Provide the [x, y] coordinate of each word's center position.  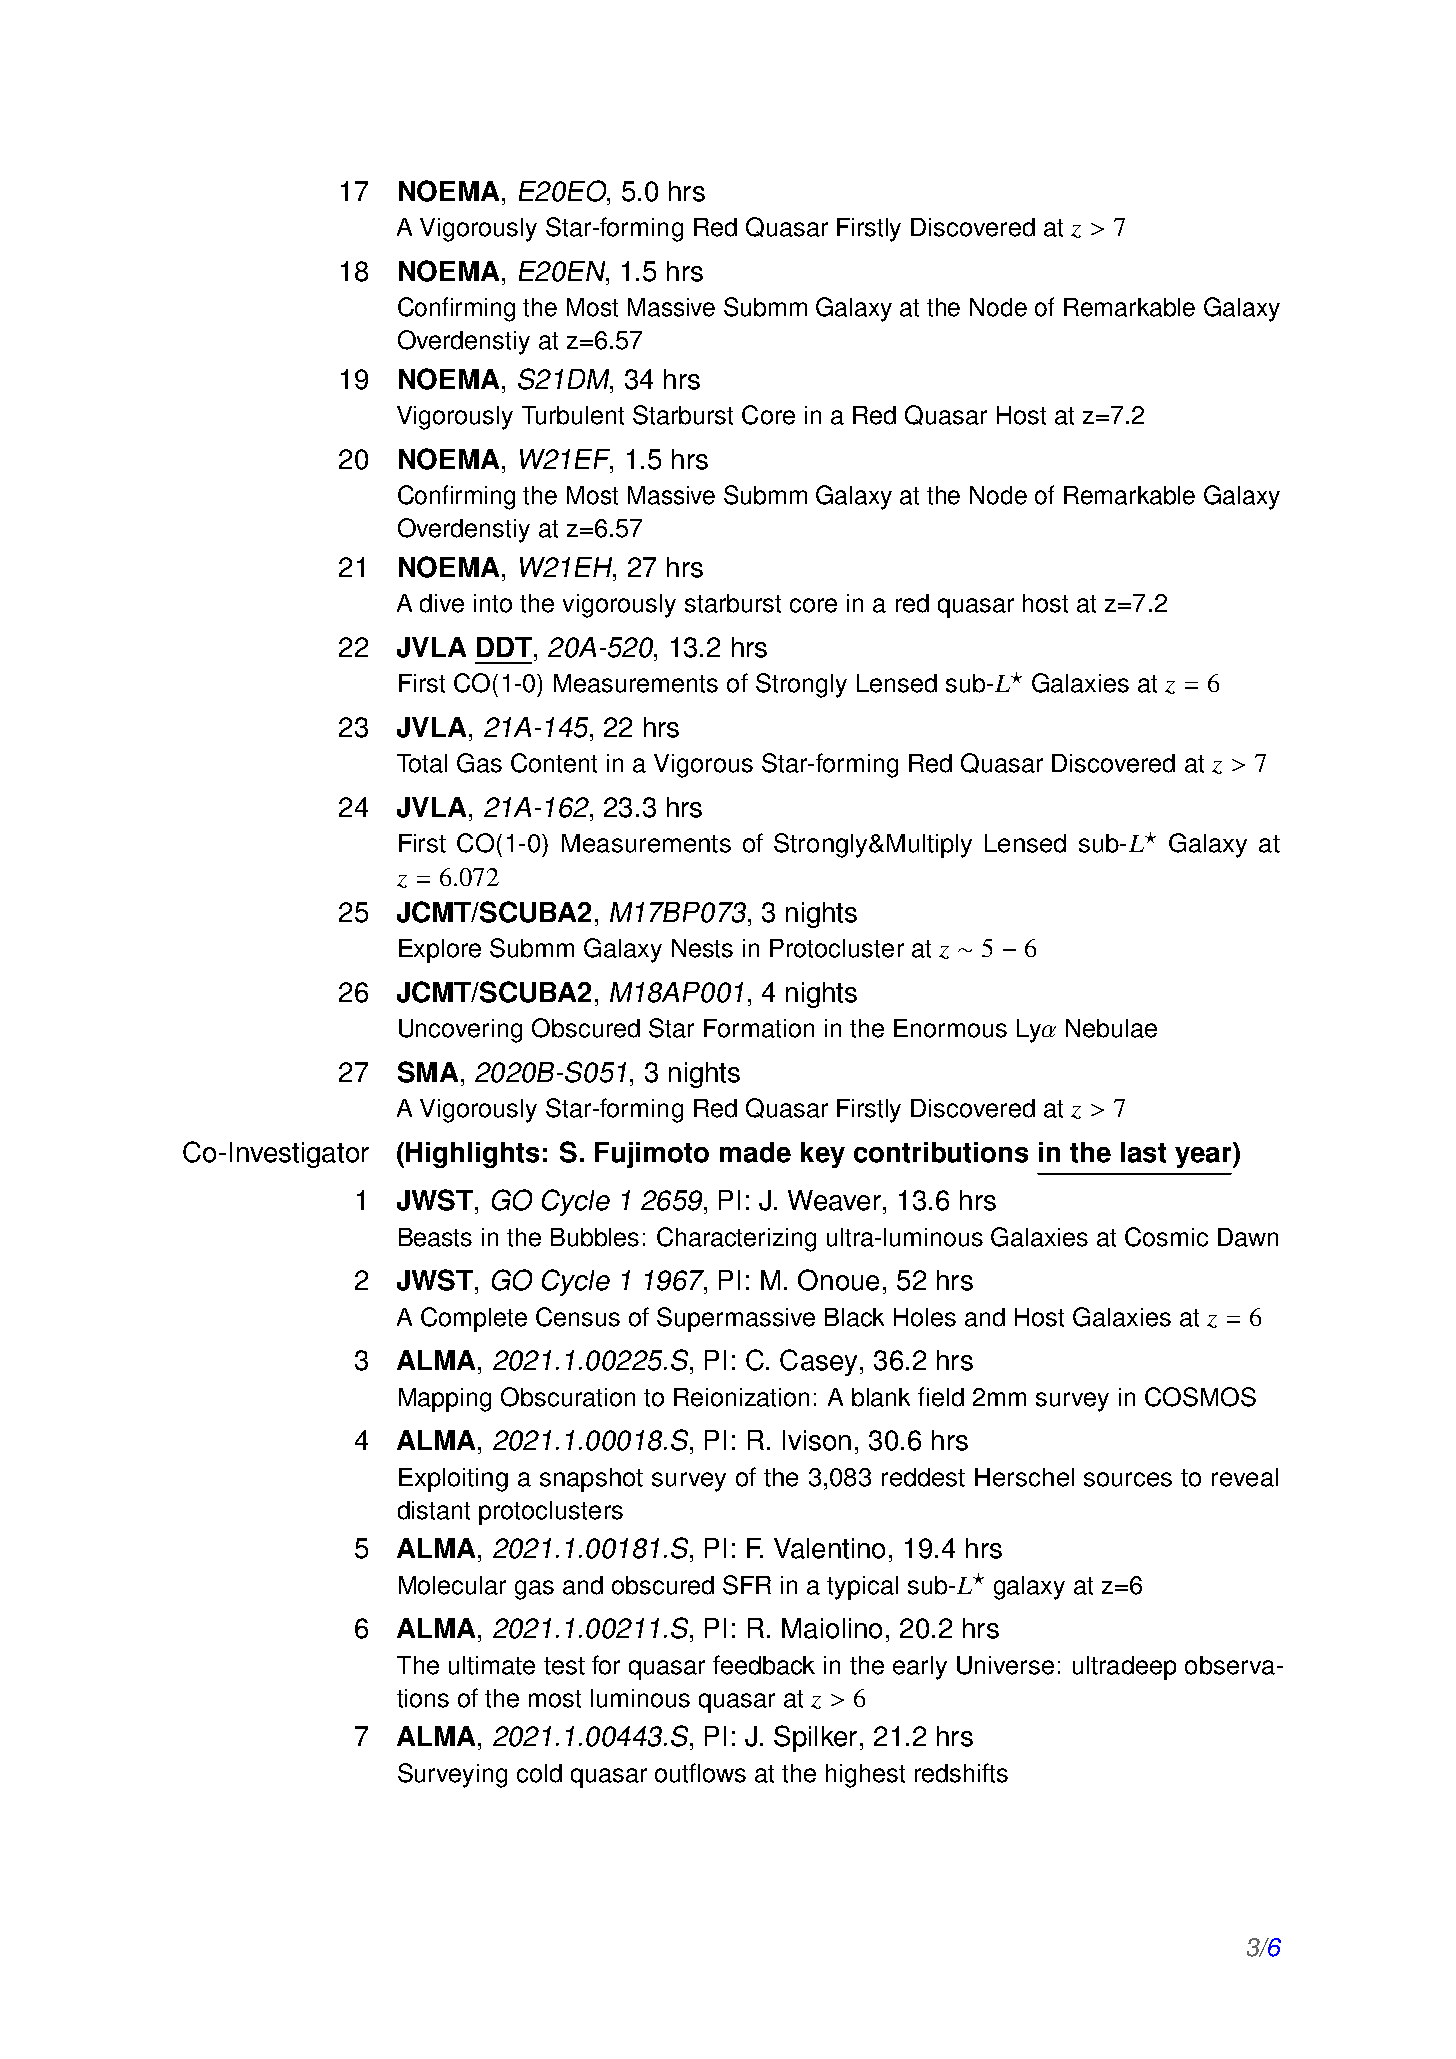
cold [539, 1773]
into [493, 603]
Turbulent [573, 415]
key [823, 1155]
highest [865, 1776]
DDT [504, 647]
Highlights [472, 1155]
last [1143, 1152]
